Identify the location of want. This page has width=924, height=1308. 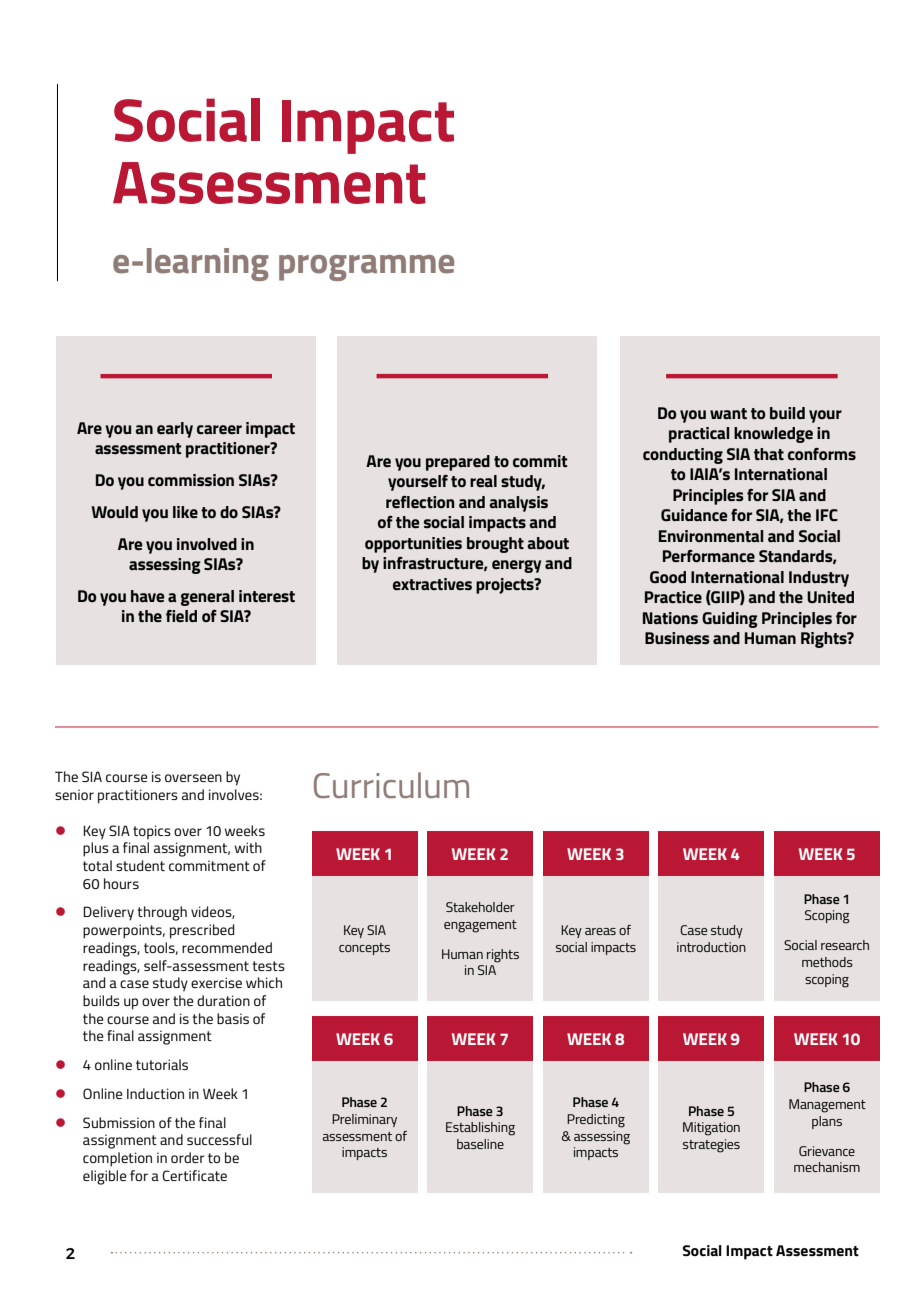
(728, 413).
